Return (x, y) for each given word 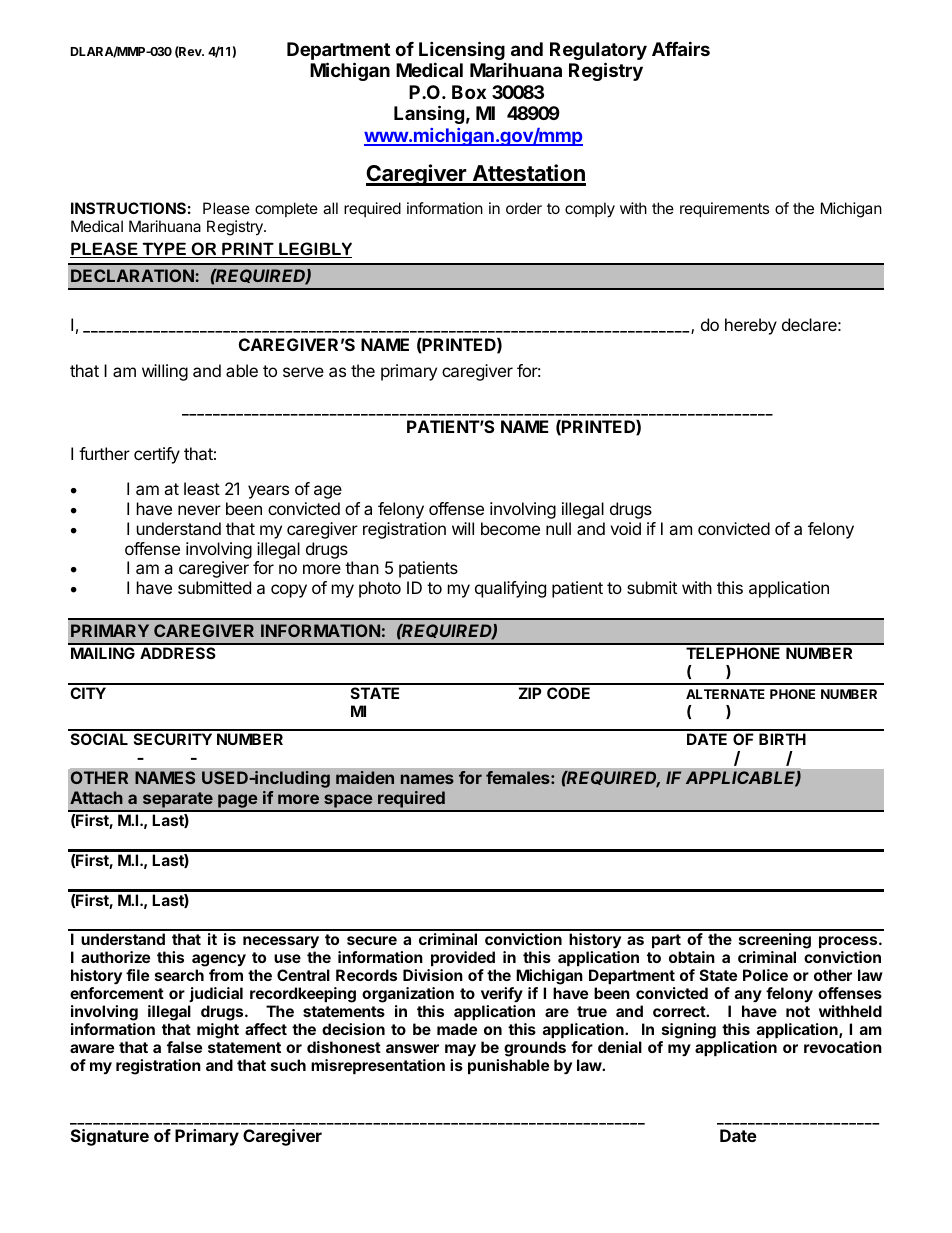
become (510, 528)
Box (469, 92)
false (184, 1047)
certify (157, 455)
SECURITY (173, 739)
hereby (751, 326)
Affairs (681, 48)
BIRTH (782, 739)
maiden (365, 777)
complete (286, 209)
